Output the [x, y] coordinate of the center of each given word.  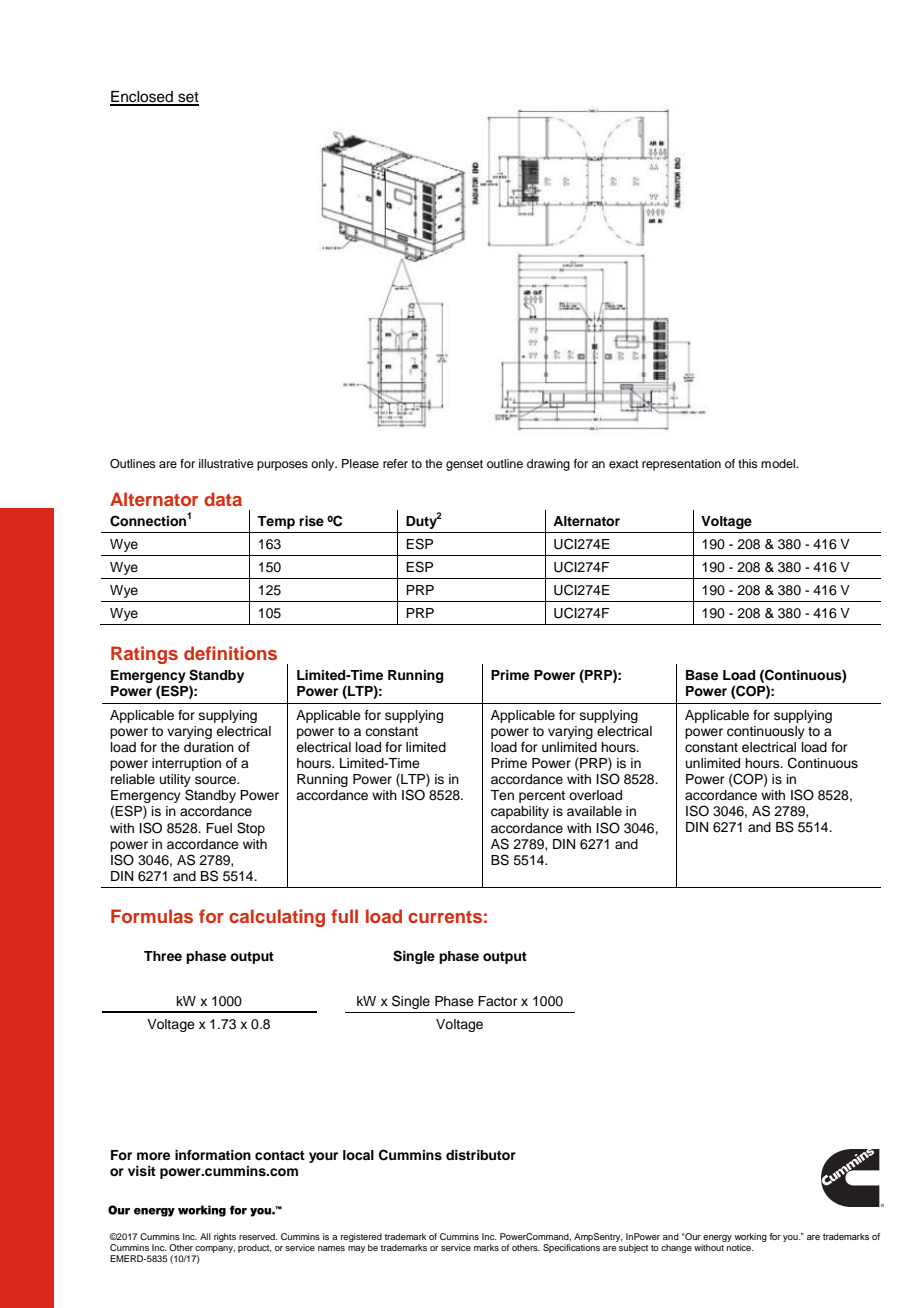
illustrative [226, 463]
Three [163, 956]
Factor [498, 1001]
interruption [186, 764]
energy [717, 1240]
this [748, 463]
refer [395, 463]
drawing [548, 465]
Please [360, 463]
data [223, 499]
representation [681, 465]
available [594, 811]
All [205, 1236]
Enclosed [142, 98]
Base [702, 675]
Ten [502, 795]
